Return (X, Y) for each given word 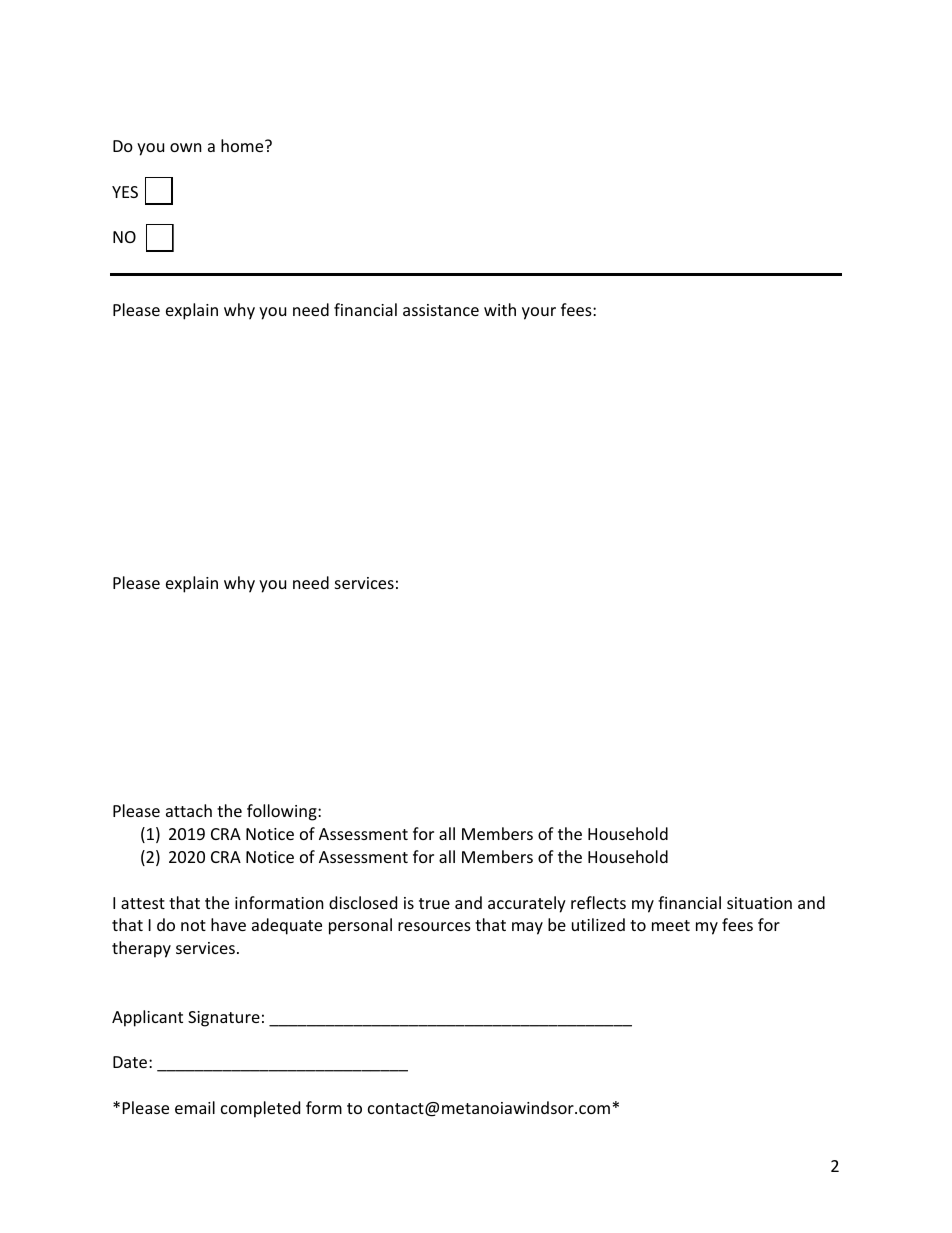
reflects (598, 902)
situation (759, 903)
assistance (441, 310)
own (186, 147)
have (228, 924)
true (434, 903)
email (195, 1107)
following (283, 812)
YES (125, 192)
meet (671, 925)
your (539, 313)
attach (189, 810)
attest (143, 903)
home (243, 145)
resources (434, 926)
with (500, 309)
